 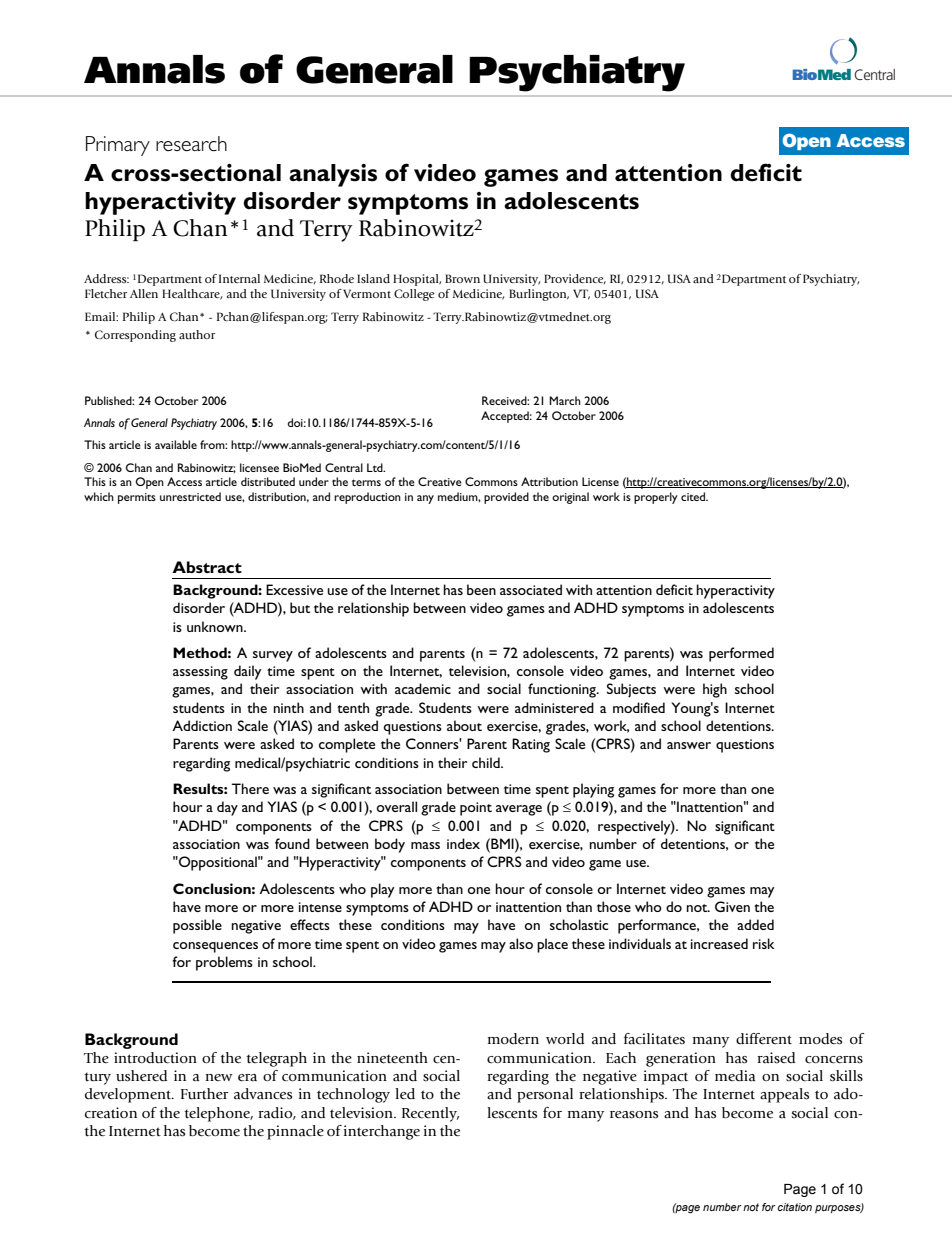 I want to click on March, so click(x=565, y=400).
